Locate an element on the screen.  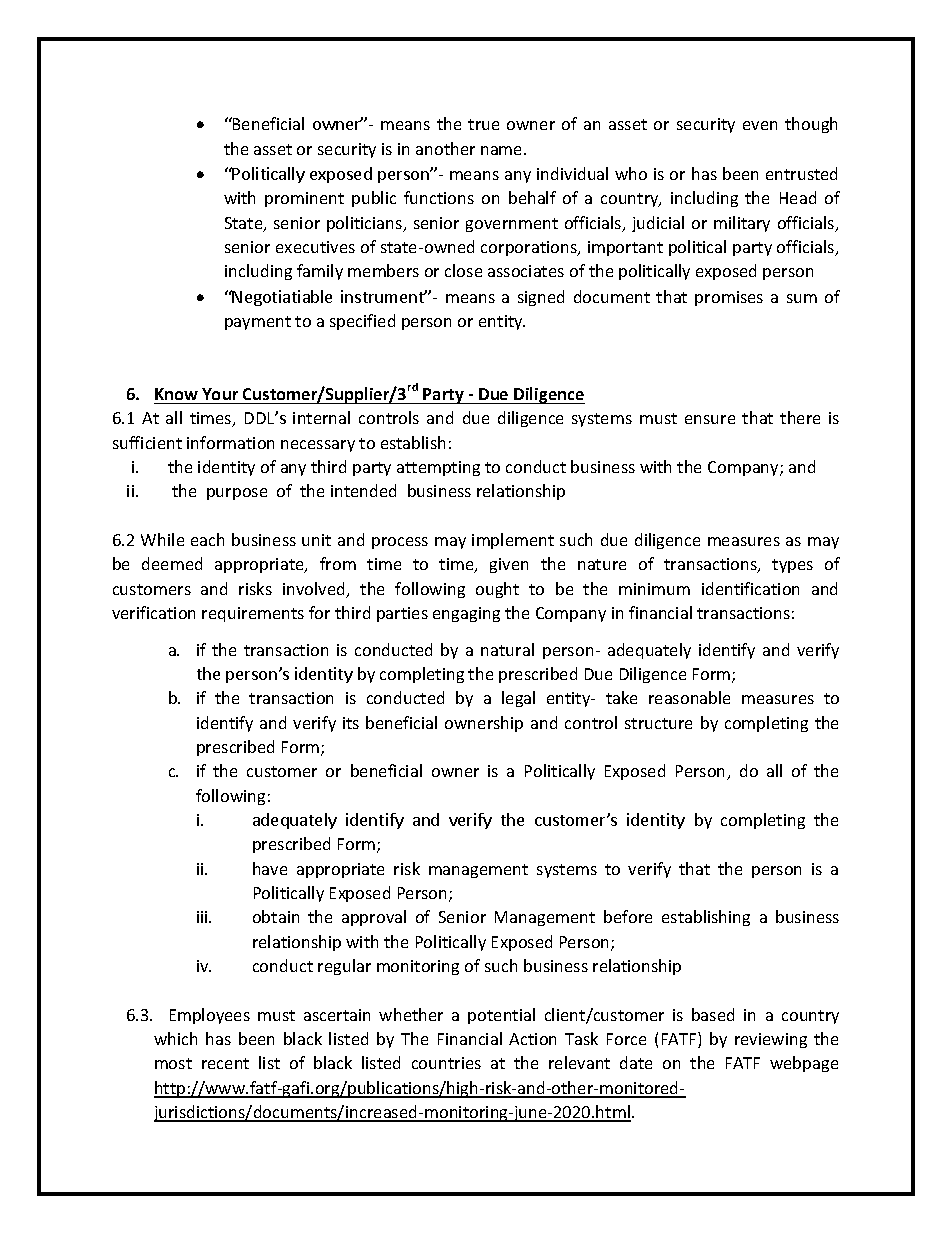
its is located at coordinates (351, 723).
